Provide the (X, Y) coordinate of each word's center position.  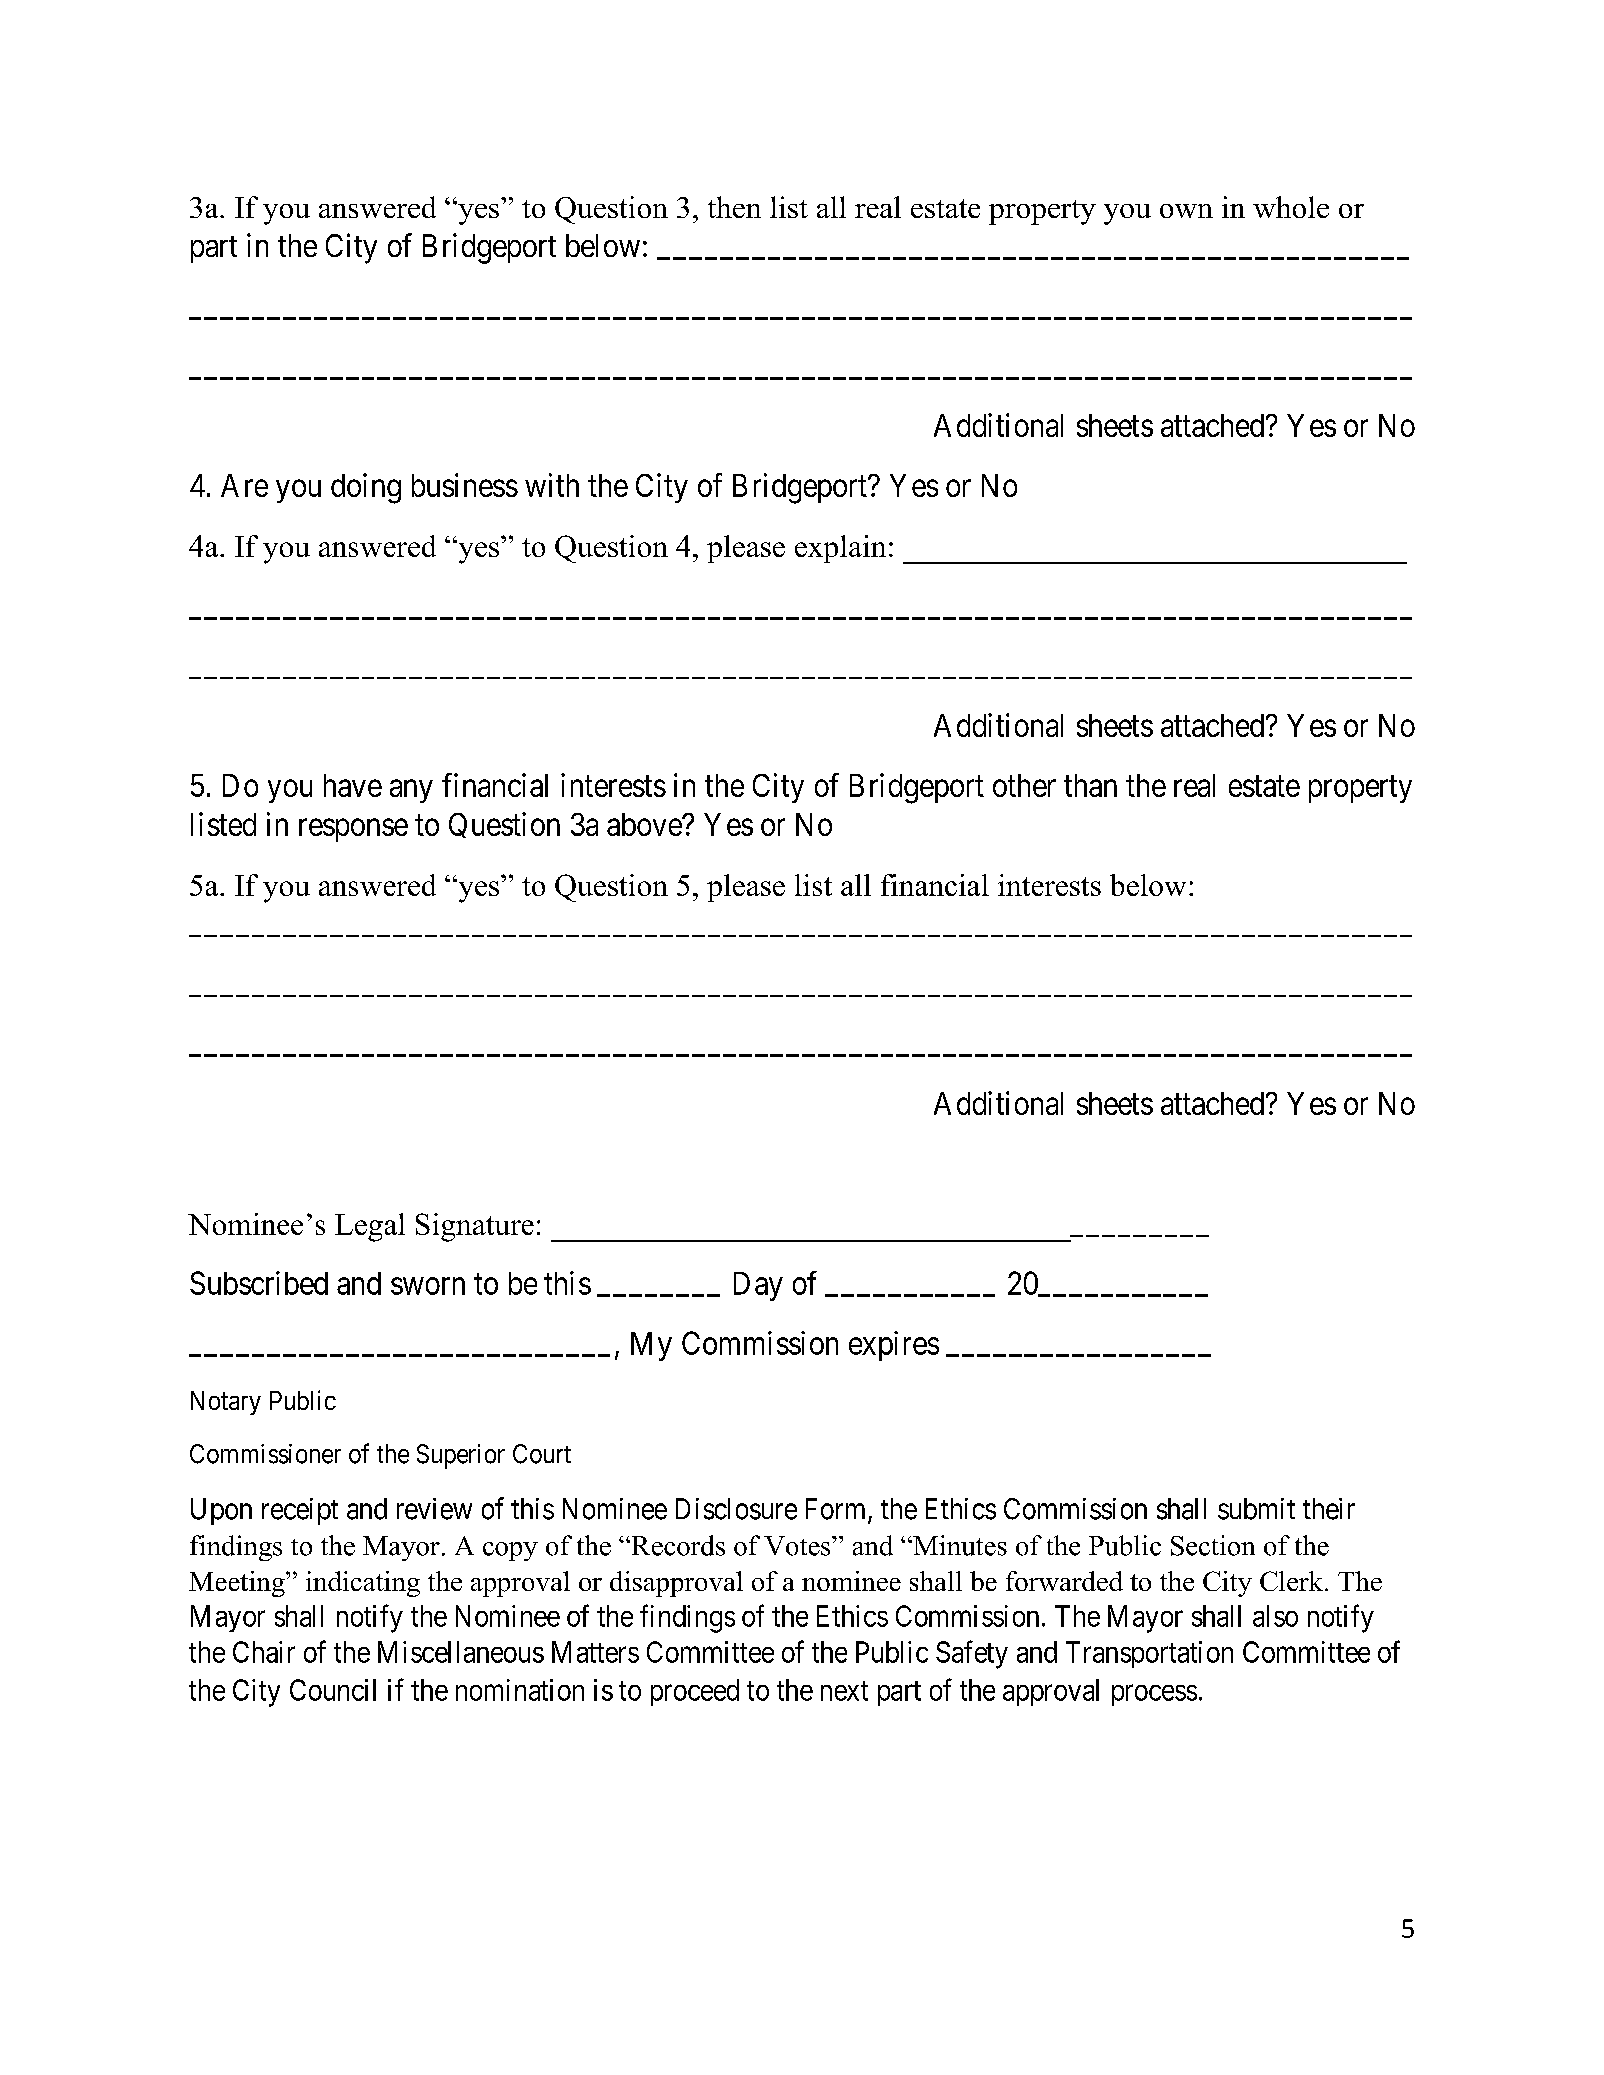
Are (244, 485)
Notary (226, 1403)
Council (333, 1690)
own (1186, 211)
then (734, 207)
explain (840, 549)
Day (758, 1286)
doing (366, 488)
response (353, 830)
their (1329, 1509)
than (1090, 785)
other (1024, 785)
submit (1256, 1509)
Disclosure (736, 1509)
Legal (370, 1227)
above (645, 824)
